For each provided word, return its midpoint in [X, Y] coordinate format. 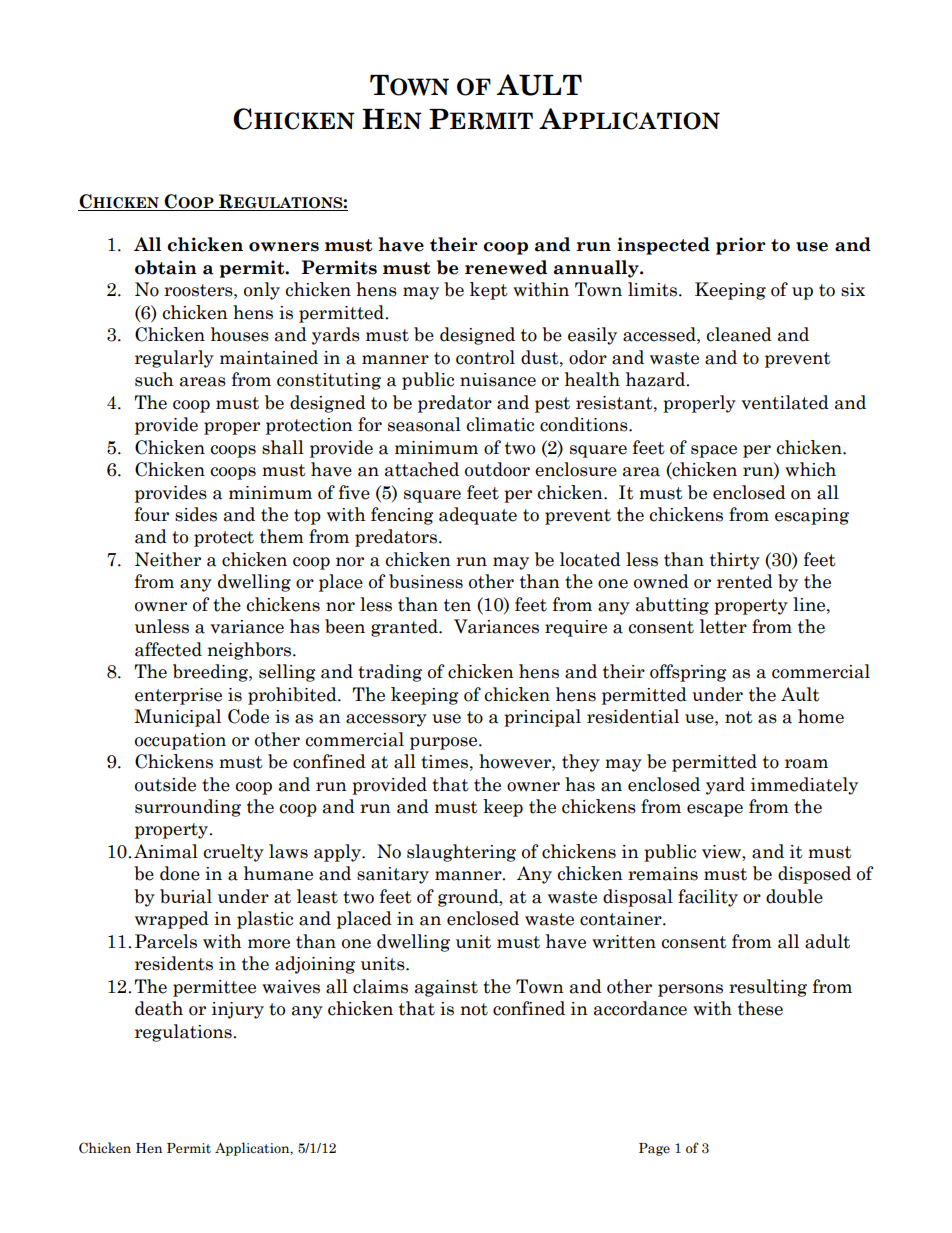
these [760, 1008]
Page [654, 1149]
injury [238, 1010]
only [262, 291]
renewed [506, 267]
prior [741, 246]
